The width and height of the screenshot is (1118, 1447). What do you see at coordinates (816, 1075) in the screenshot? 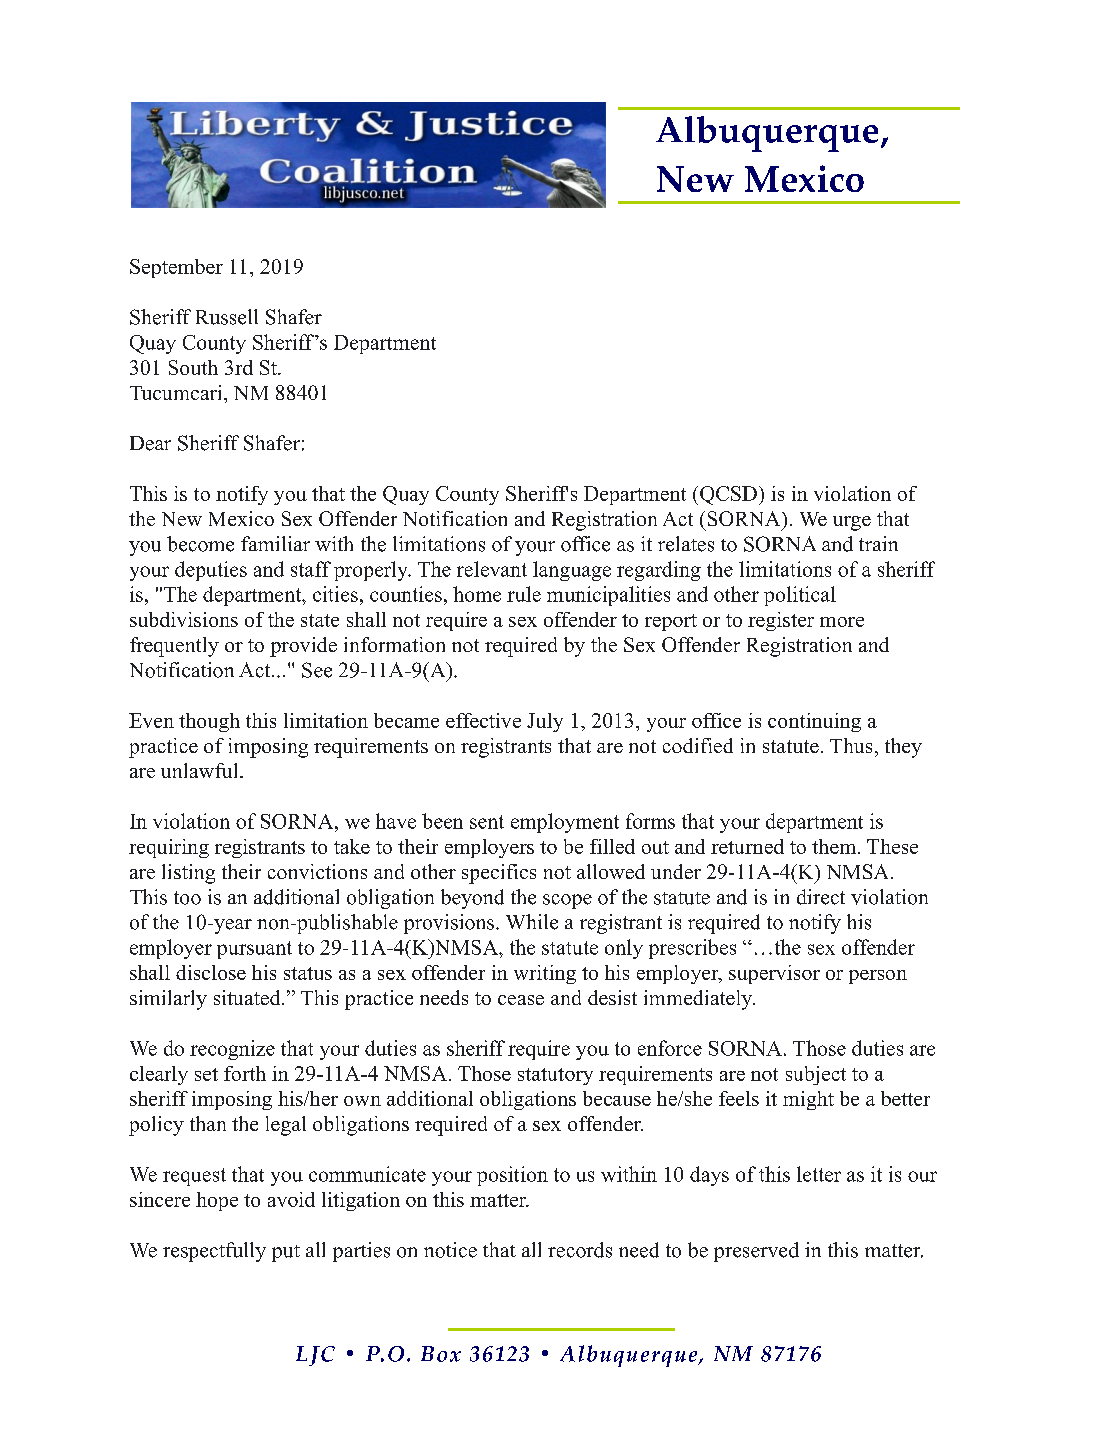
I see `subject` at bounding box center [816, 1075].
